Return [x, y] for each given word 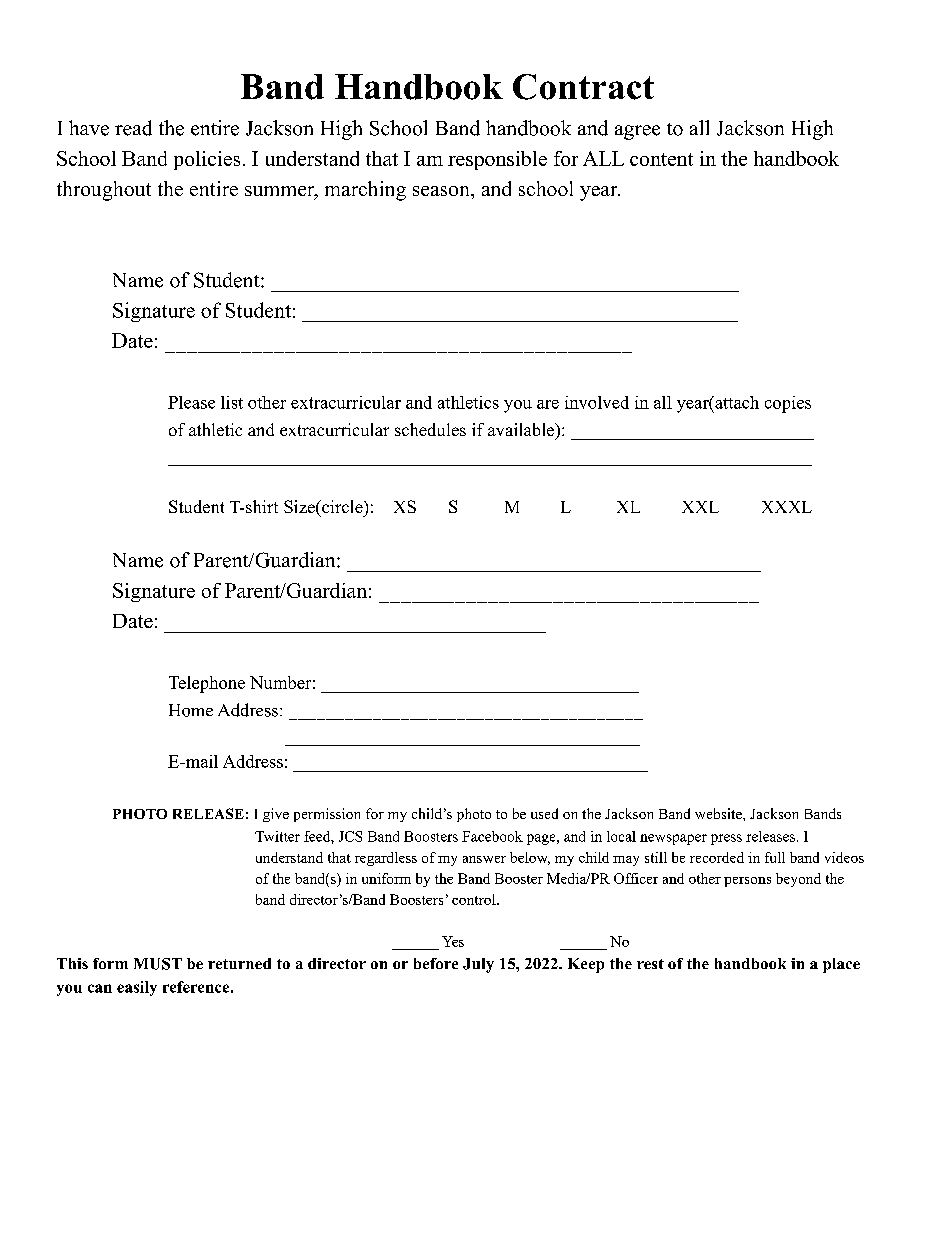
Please [191, 402]
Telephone [207, 684]
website [719, 813]
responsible [497, 160]
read [133, 128]
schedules [430, 429]
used [544, 813]
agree [637, 132]
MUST [158, 964]
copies [788, 404]
